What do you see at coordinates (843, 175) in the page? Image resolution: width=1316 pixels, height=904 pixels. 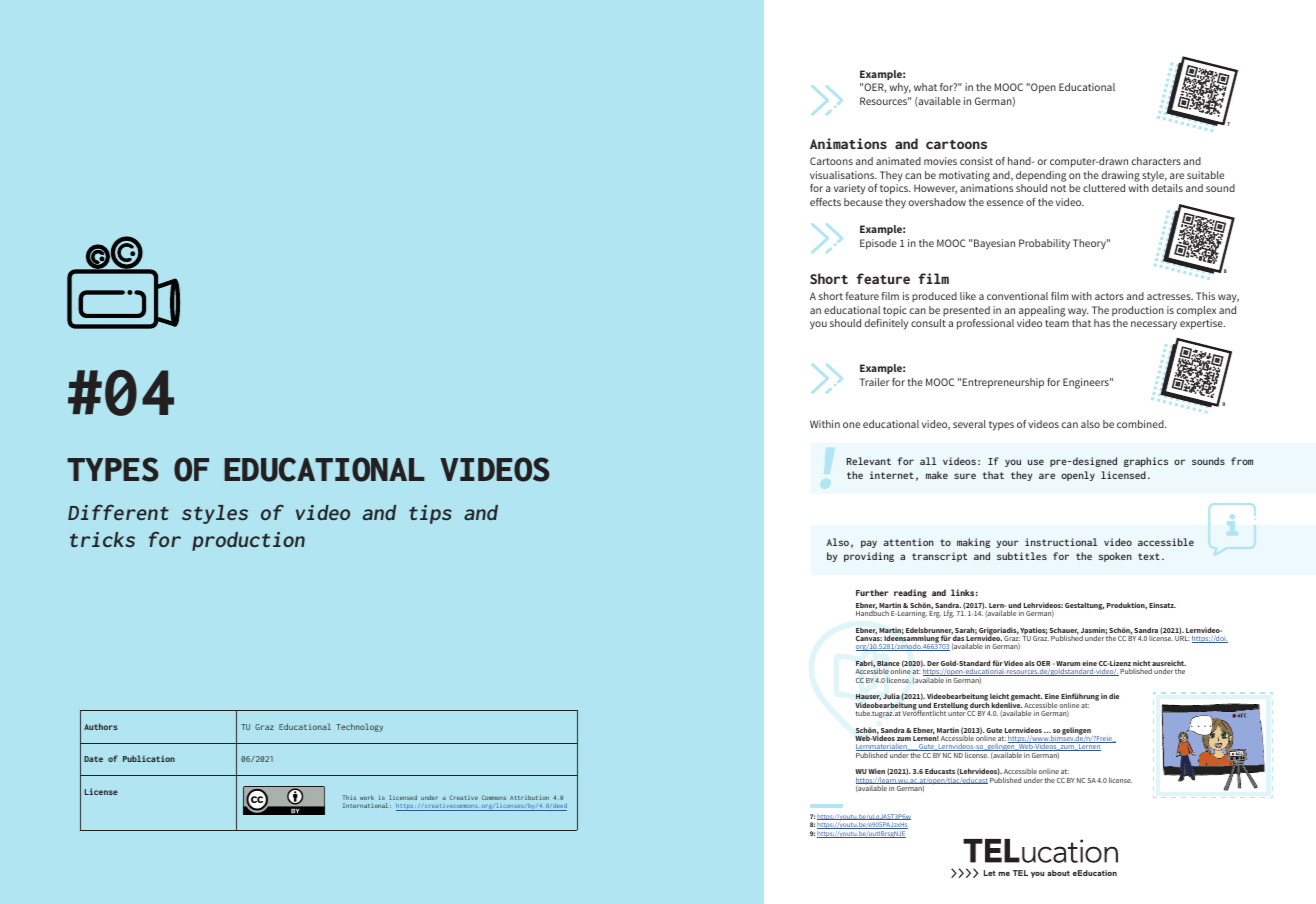 I see `visualisations` at bounding box center [843, 175].
